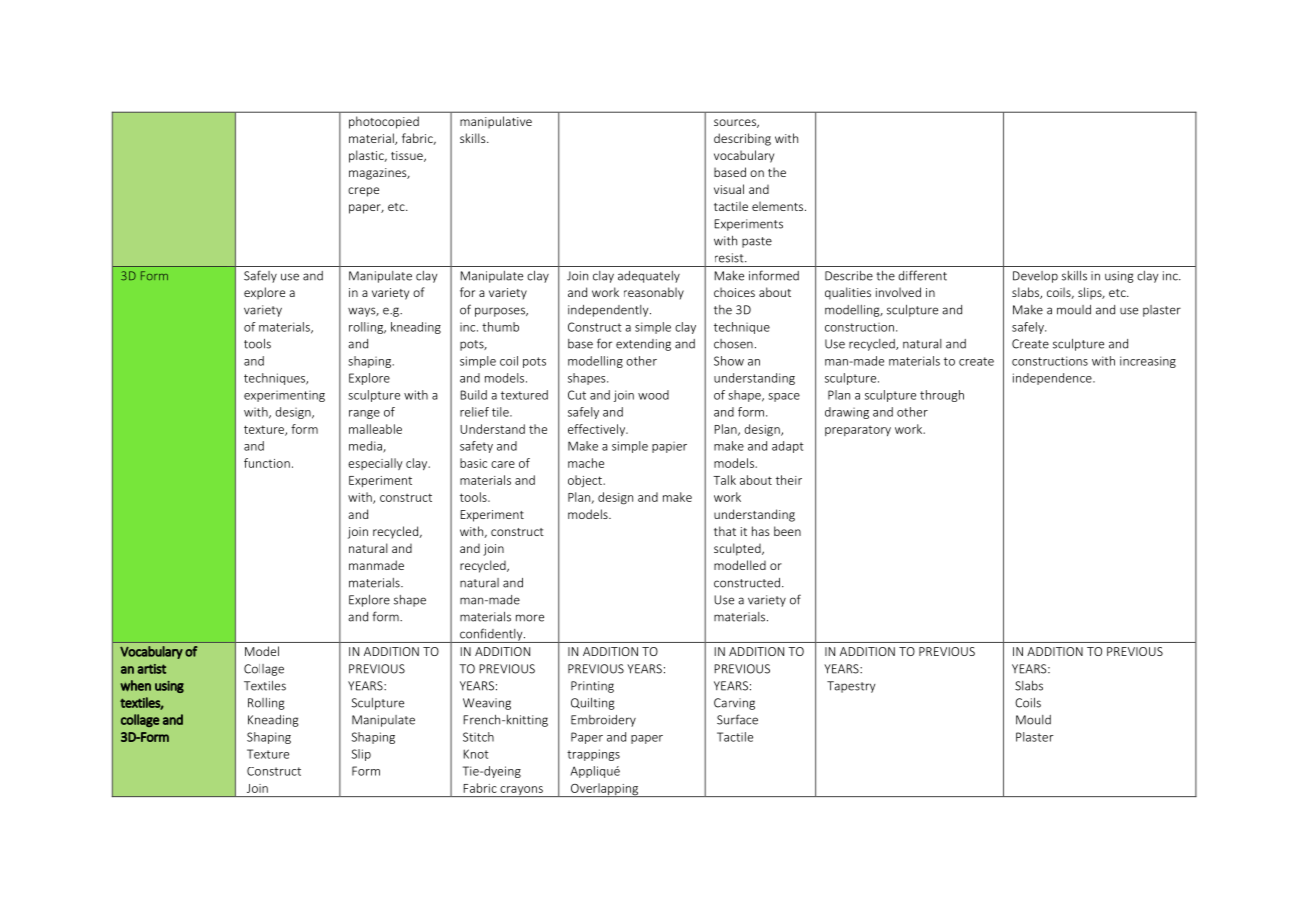 The image size is (1308, 924). Describe the element at coordinates (267, 463) in the screenshot. I see `function` at that location.
